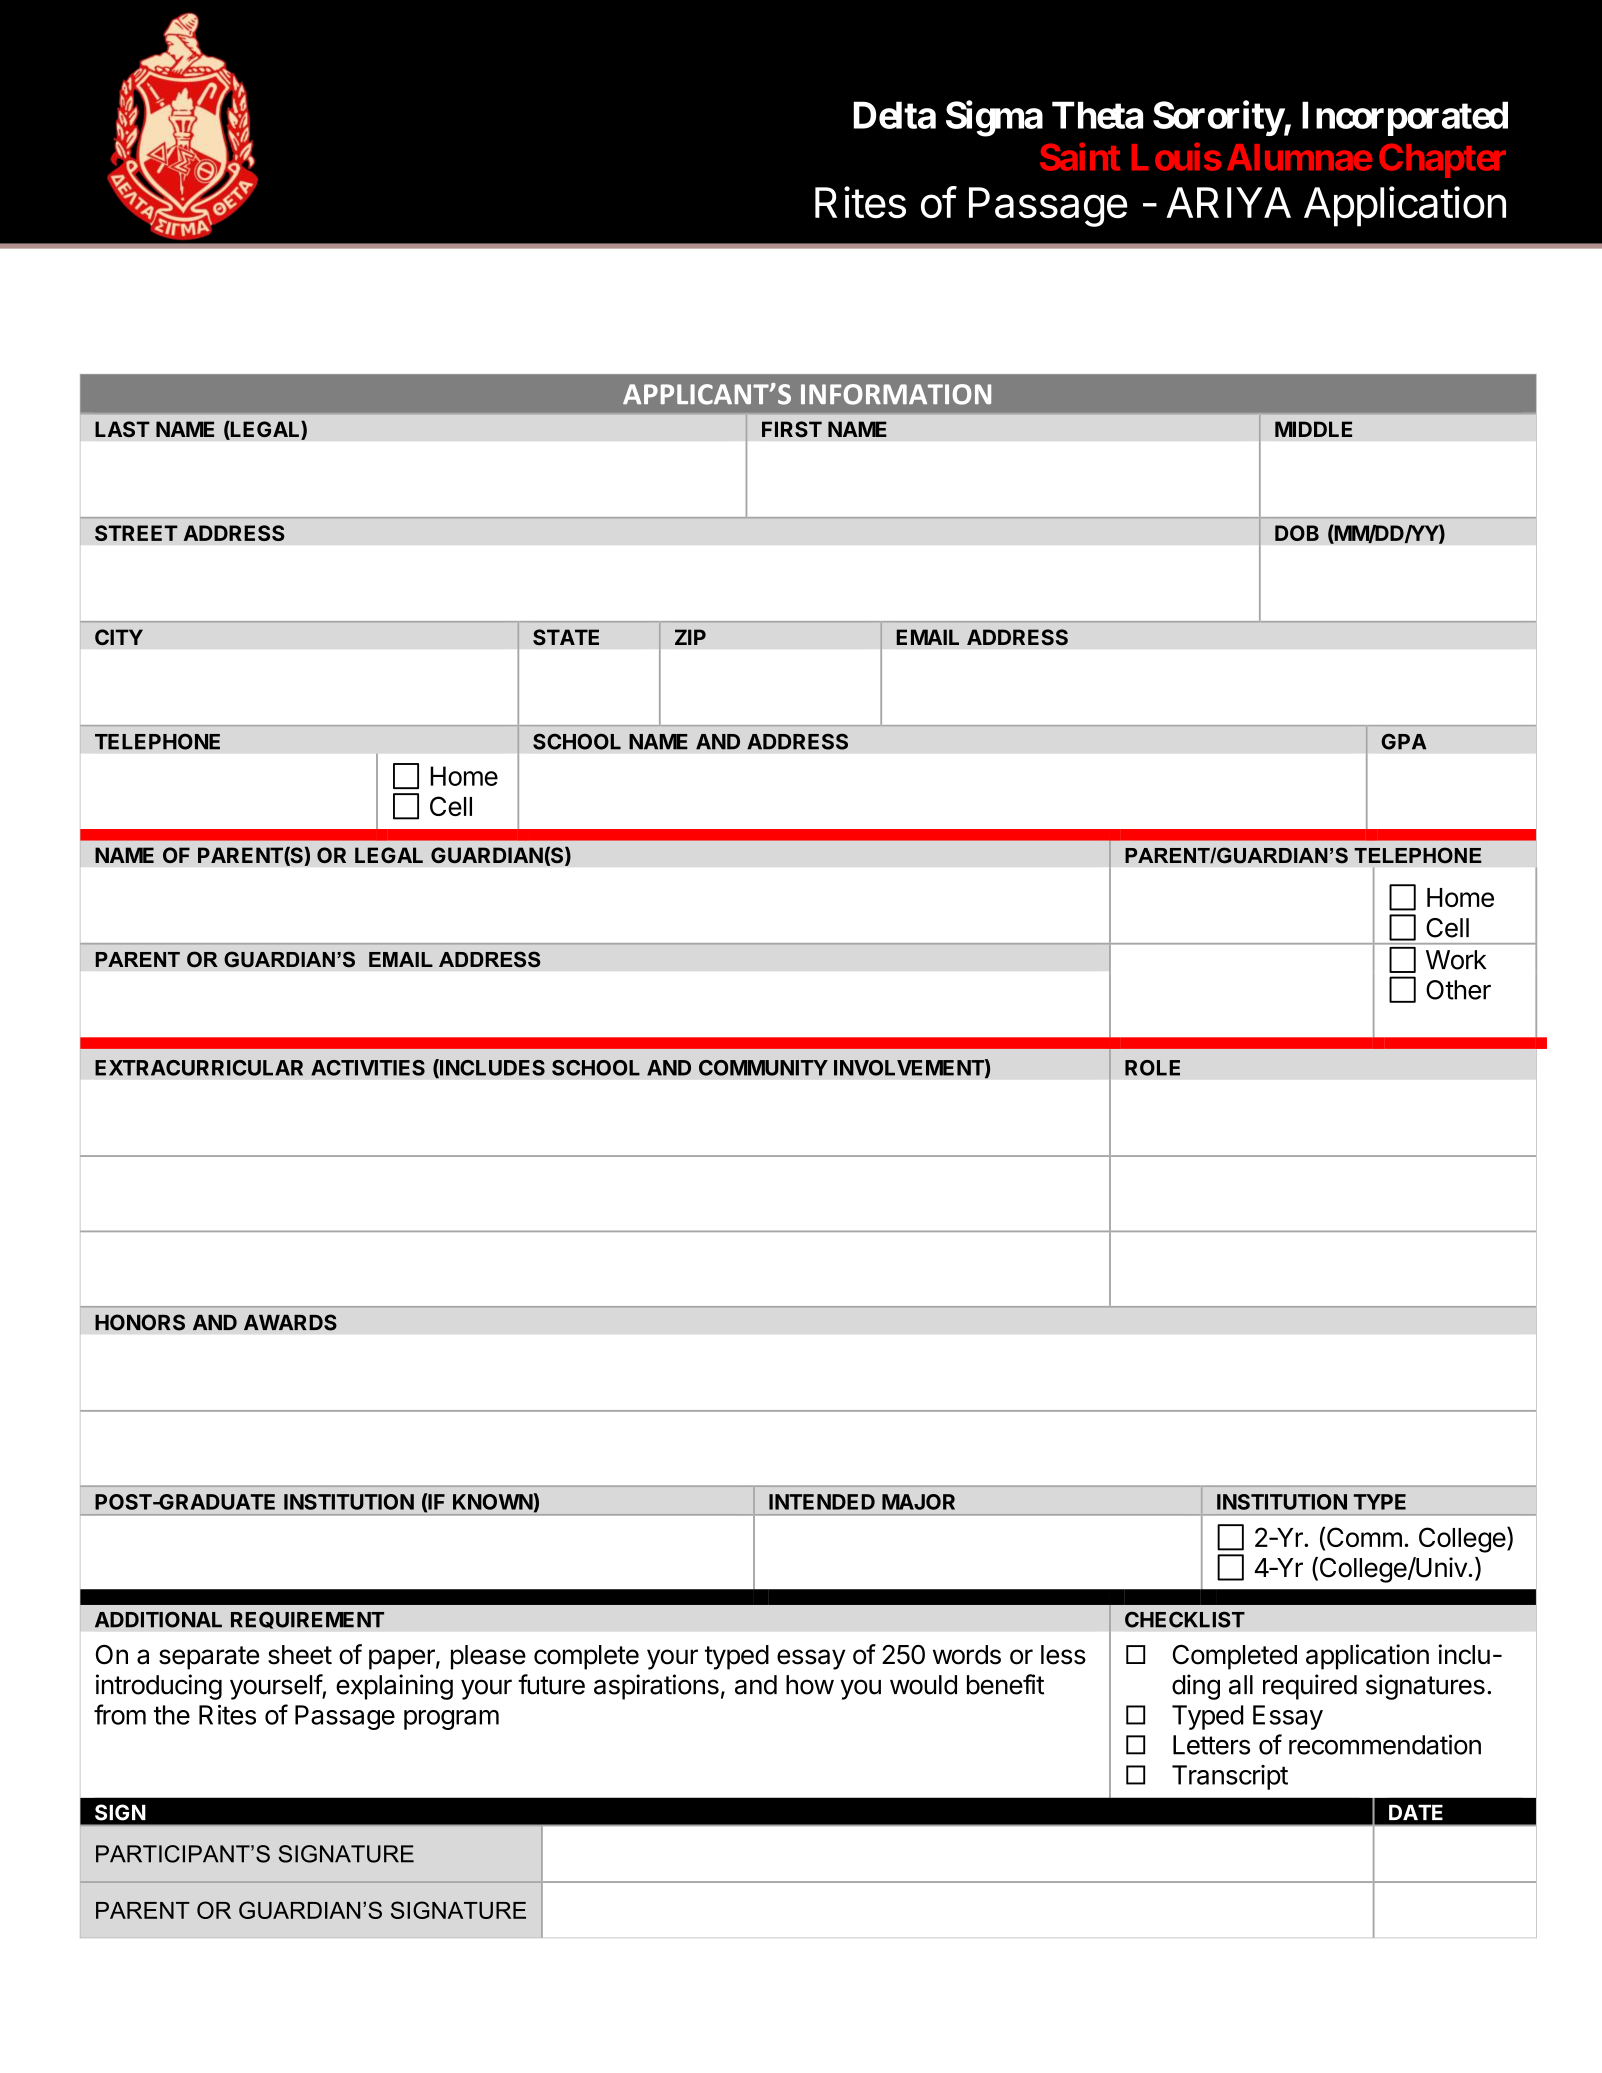 This screenshot has width=1602, height=2073. I want to click on FIRST, so click(792, 429).
